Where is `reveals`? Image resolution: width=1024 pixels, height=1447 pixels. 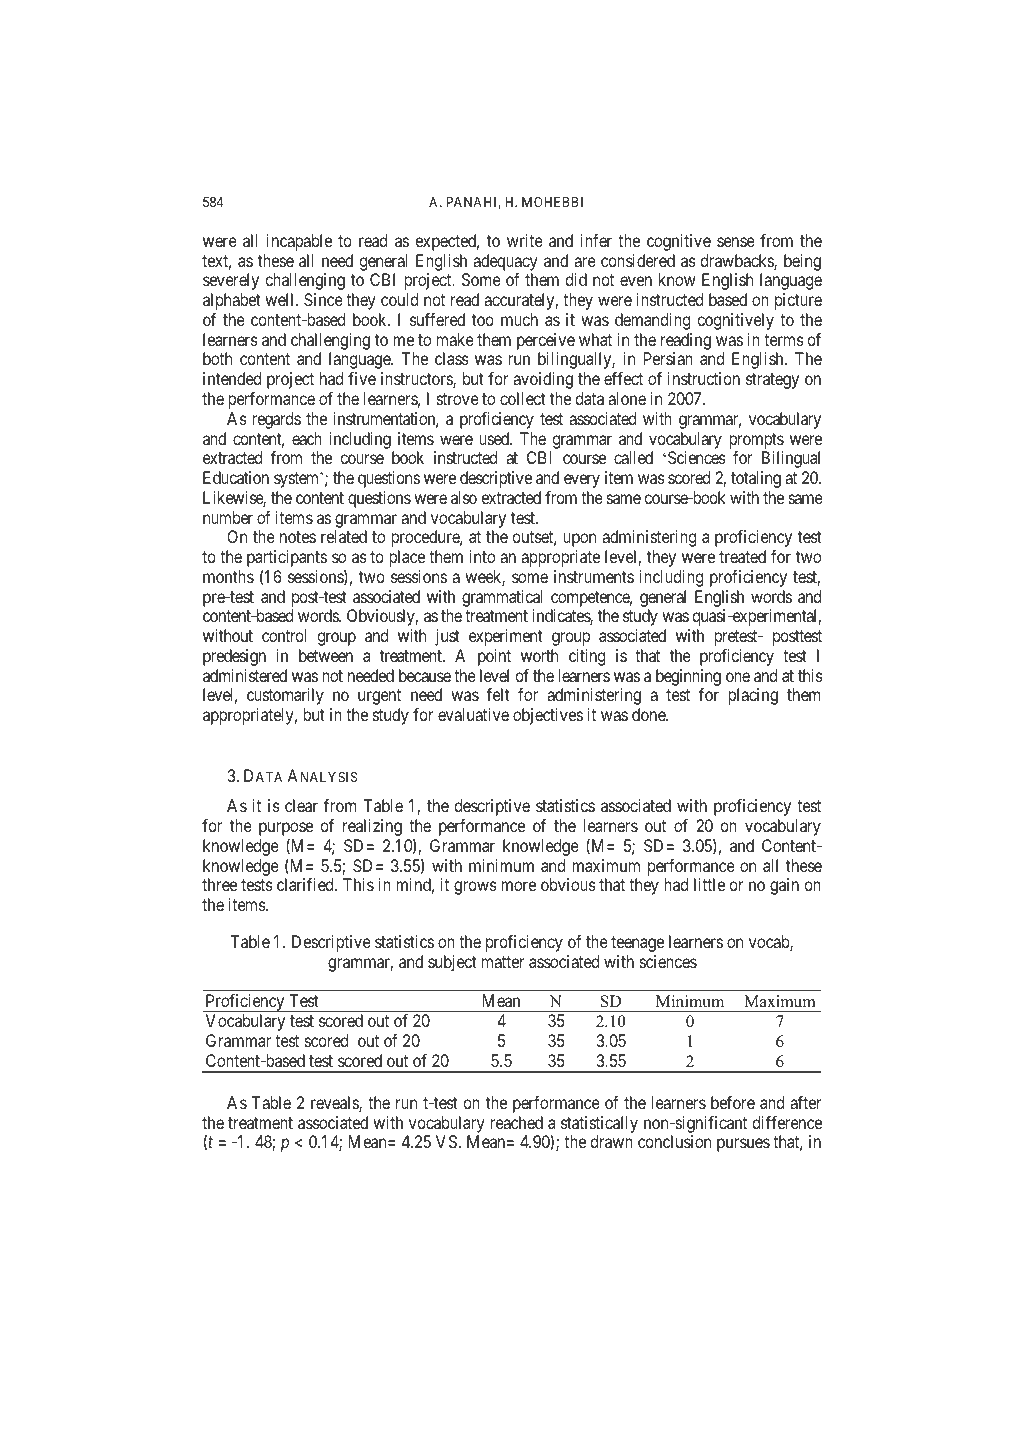 reveals is located at coordinates (335, 1104).
